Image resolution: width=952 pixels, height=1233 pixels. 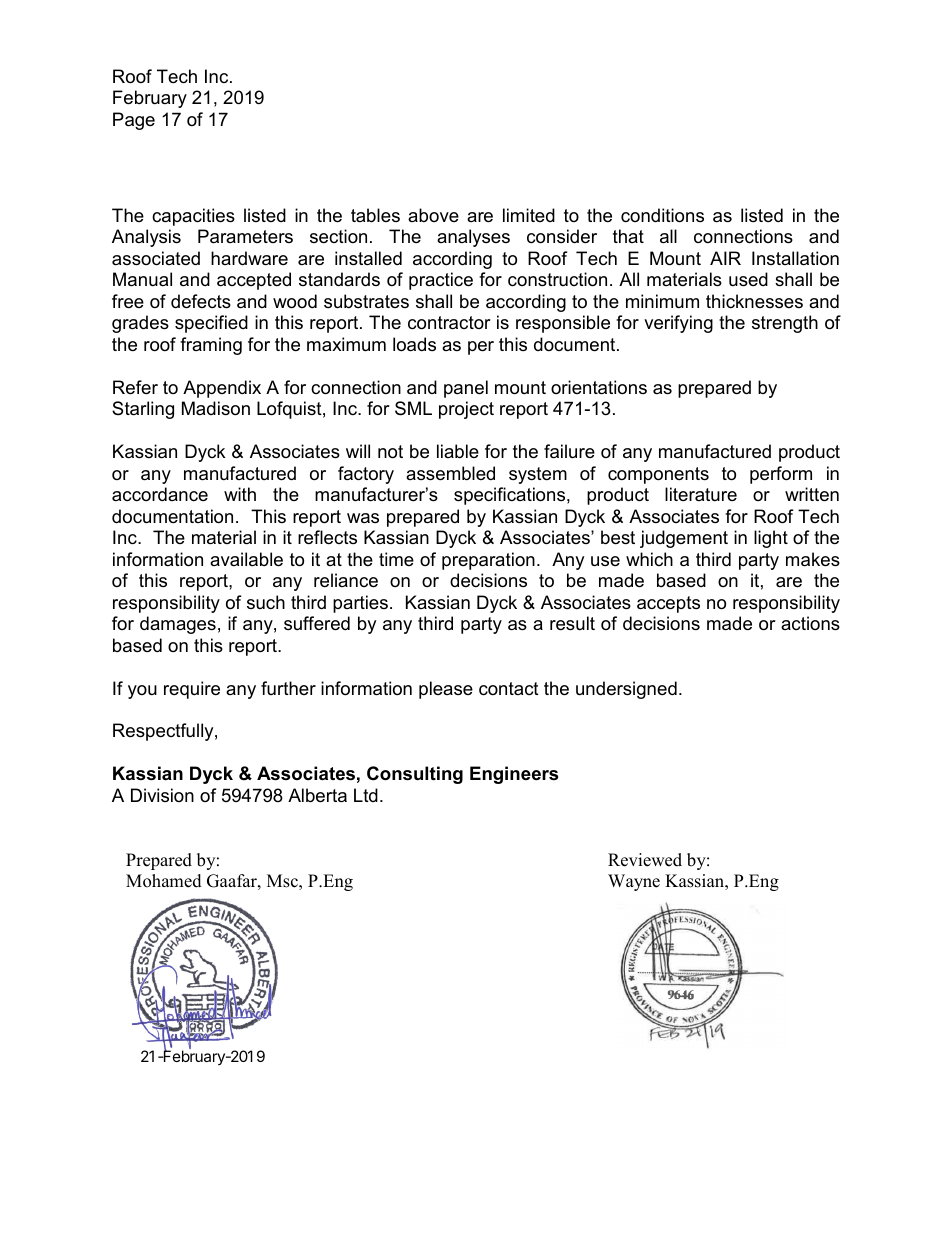 I want to click on Page, so click(x=134, y=121).
